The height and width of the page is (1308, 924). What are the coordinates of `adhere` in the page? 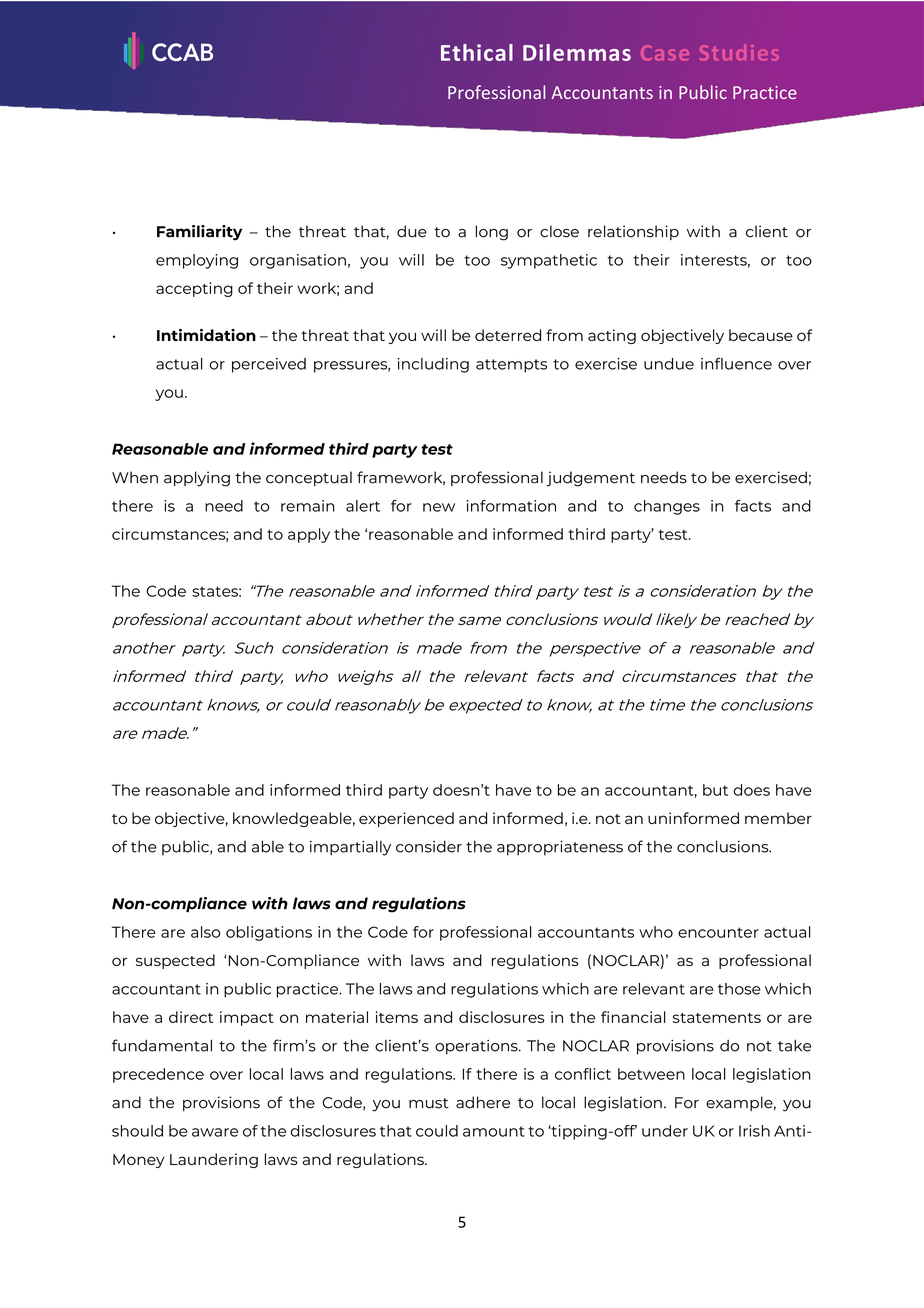 It's located at (483, 1102).
